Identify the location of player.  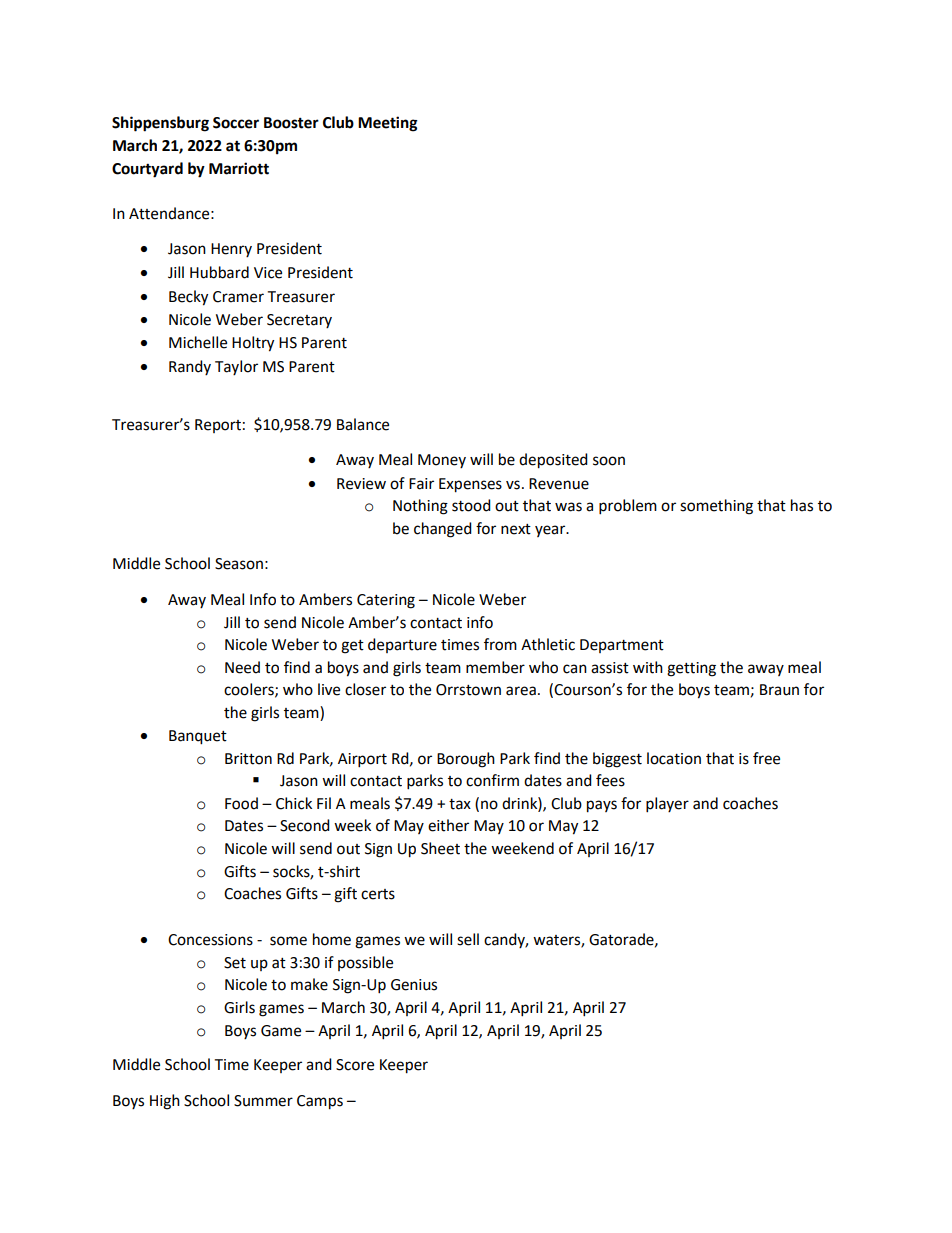
(667, 805).
